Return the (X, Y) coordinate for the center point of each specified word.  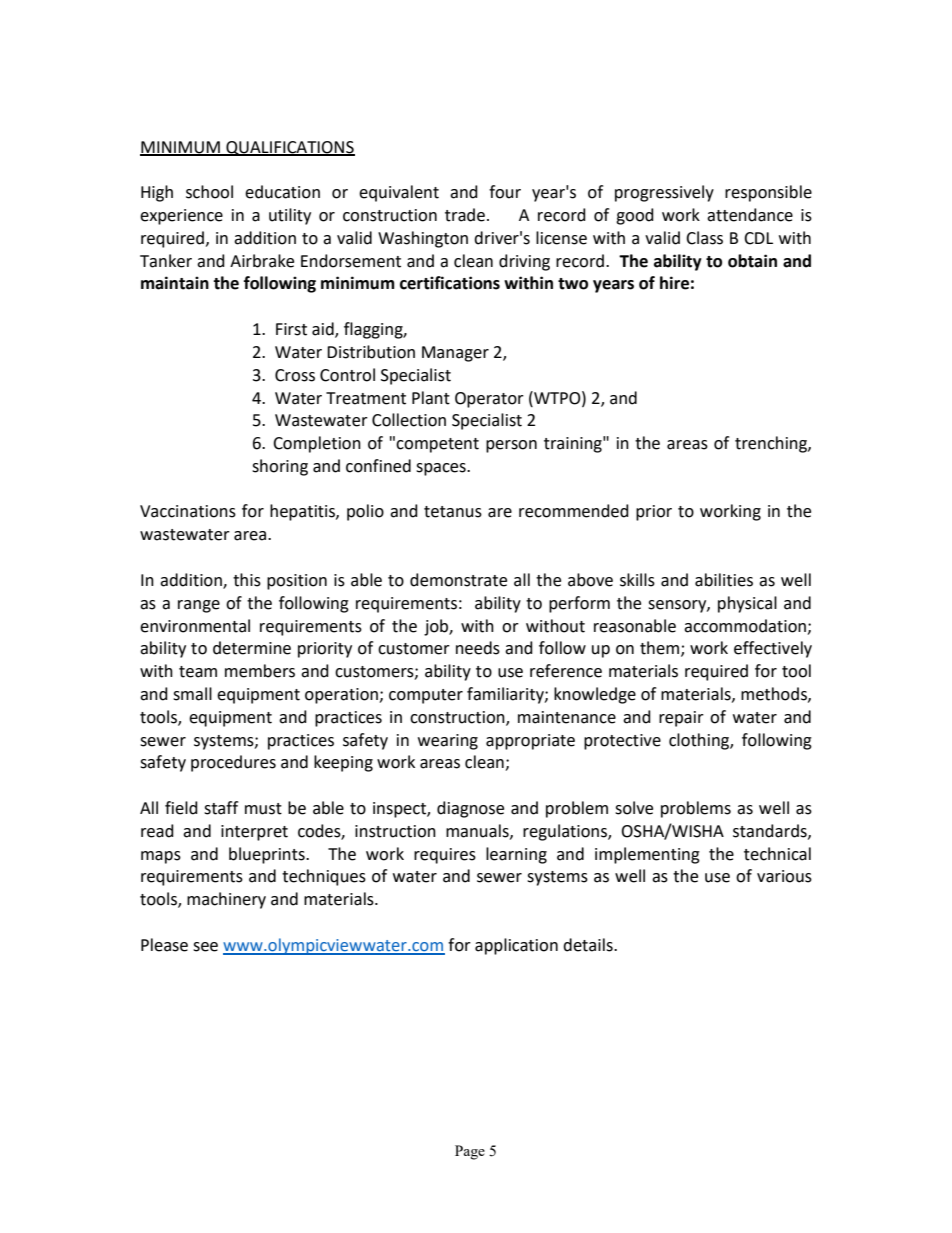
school (209, 192)
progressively (664, 193)
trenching (772, 444)
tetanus (453, 512)
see (205, 947)
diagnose (470, 809)
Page (470, 1152)
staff (221, 808)
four (505, 192)
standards (771, 831)
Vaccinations (188, 511)
